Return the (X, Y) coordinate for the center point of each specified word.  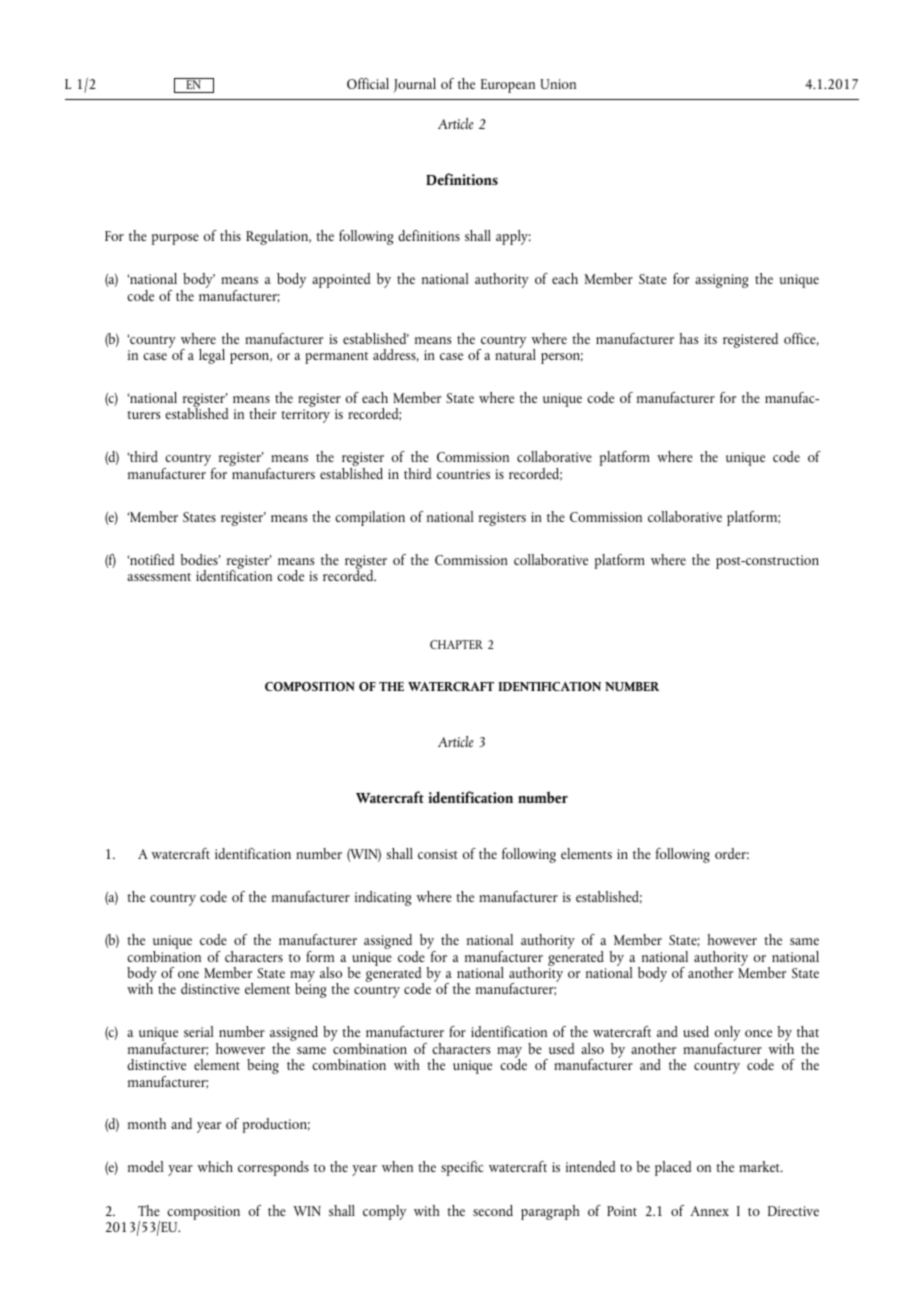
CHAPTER (456, 644)
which (215, 1166)
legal (212, 356)
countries (463, 474)
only (727, 1035)
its (710, 339)
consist (438, 854)
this (230, 235)
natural (515, 353)
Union (558, 84)
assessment (159, 577)
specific (462, 1168)
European (508, 86)
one (188, 974)
